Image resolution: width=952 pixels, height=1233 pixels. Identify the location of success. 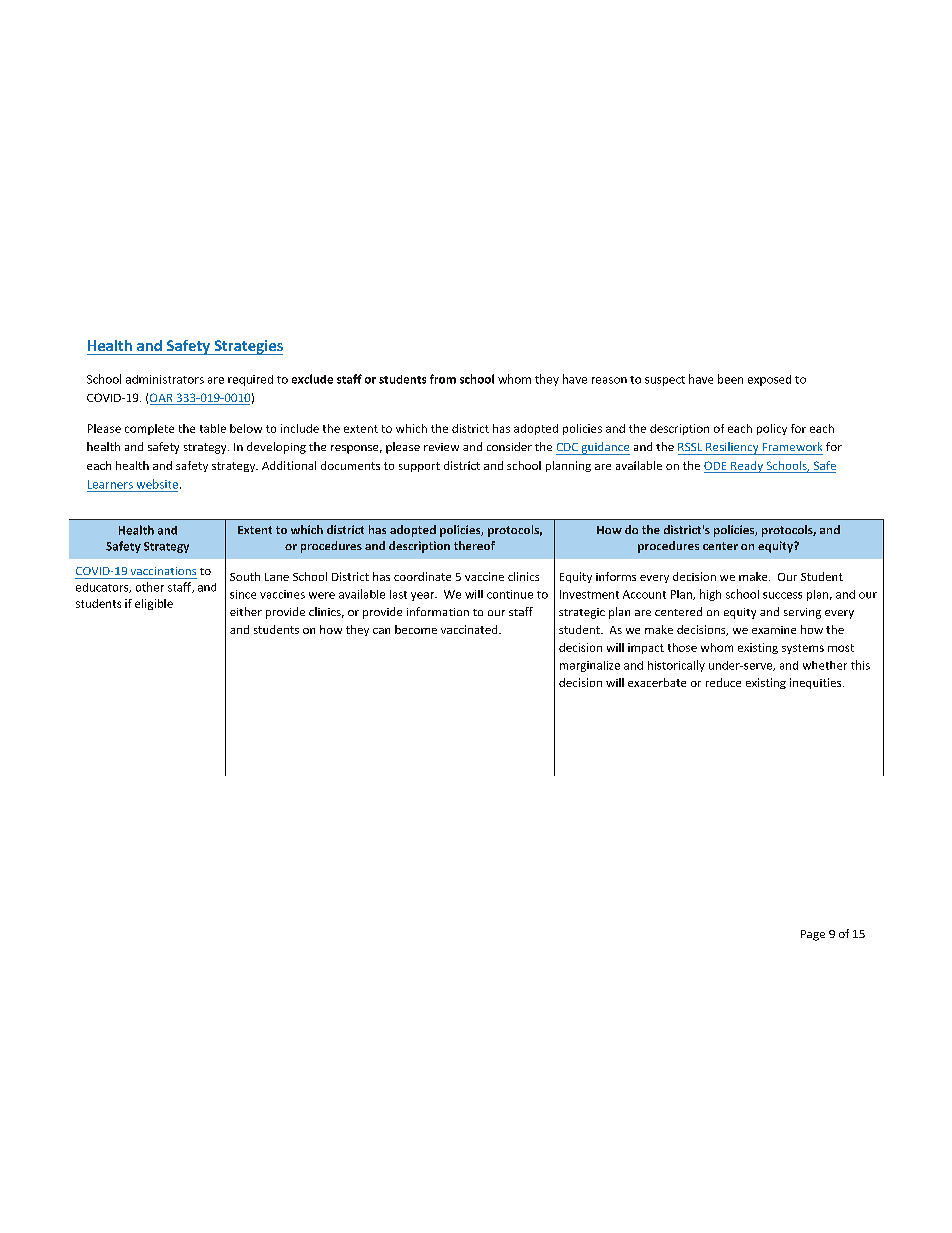
(782, 595).
